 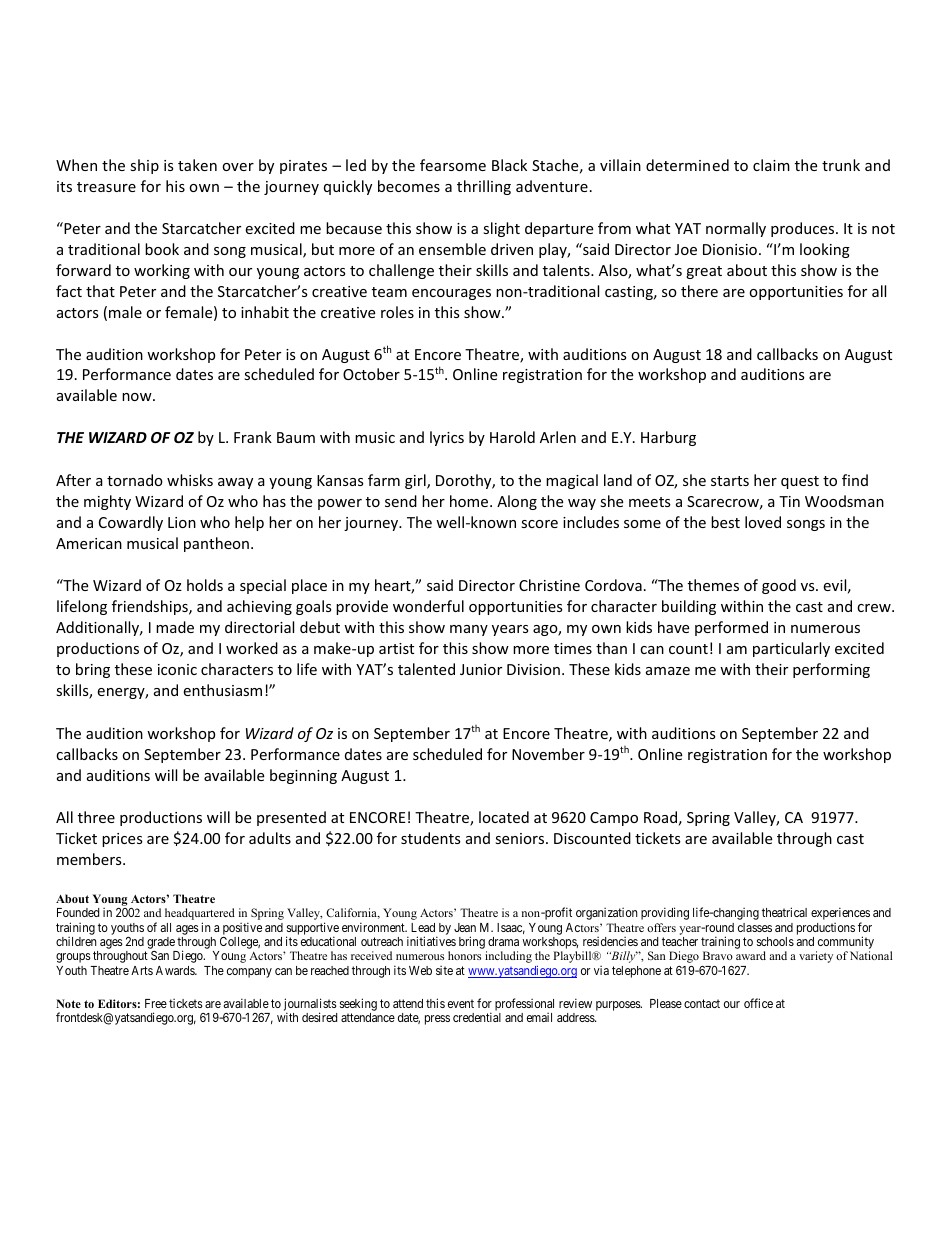 What do you see at coordinates (779, 586) in the screenshot?
I see `good` at bounding box center [779, 586].
